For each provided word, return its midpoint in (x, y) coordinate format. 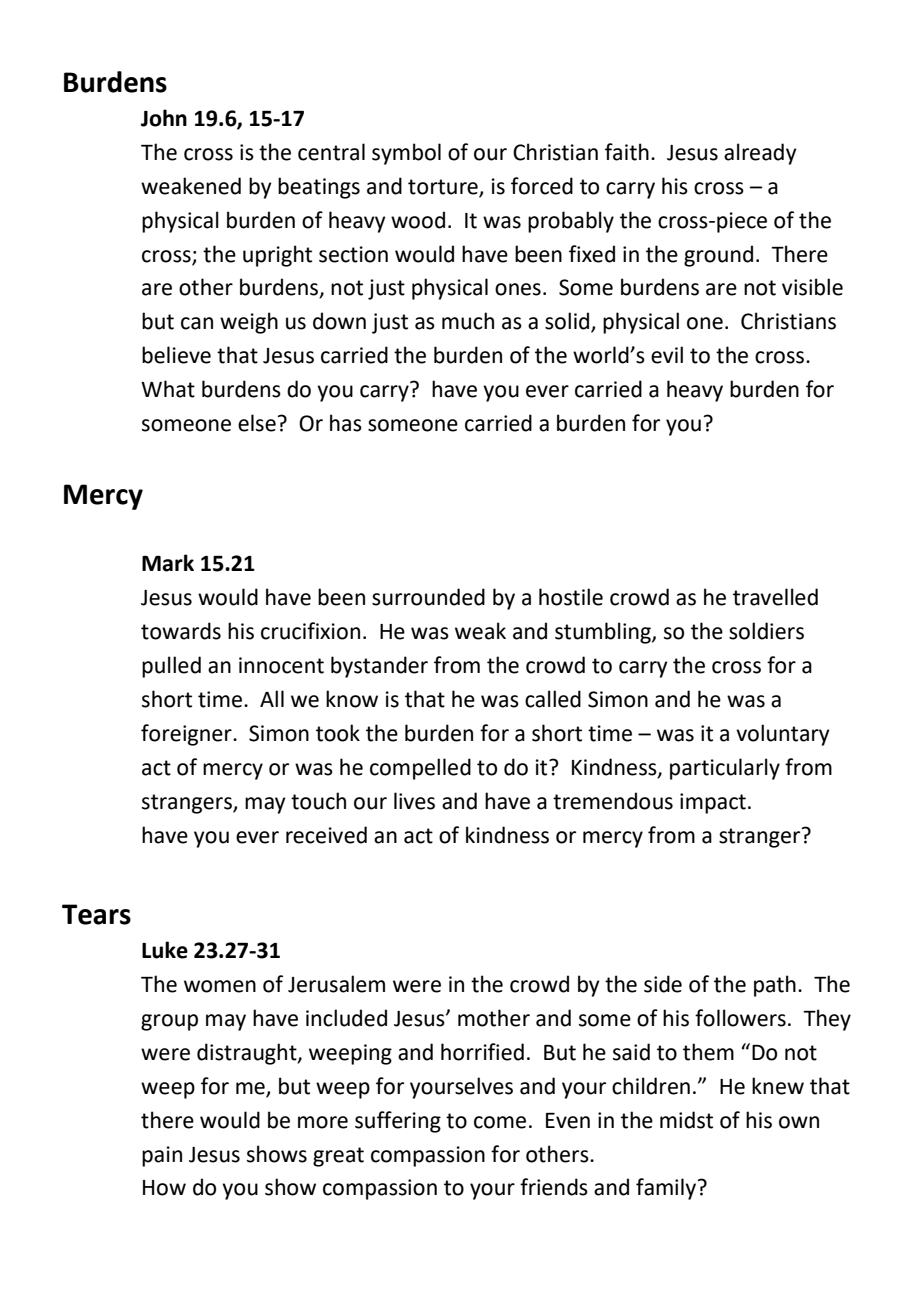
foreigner (187, 735)
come (500, 1122)
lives (414, 801)
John (164, 118)
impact (713, 803)
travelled (775, 597)
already (760, 154)
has (346, 423)
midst (686, 1120)
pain (162, 1156)
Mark (168, 563)
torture (443, 187)
